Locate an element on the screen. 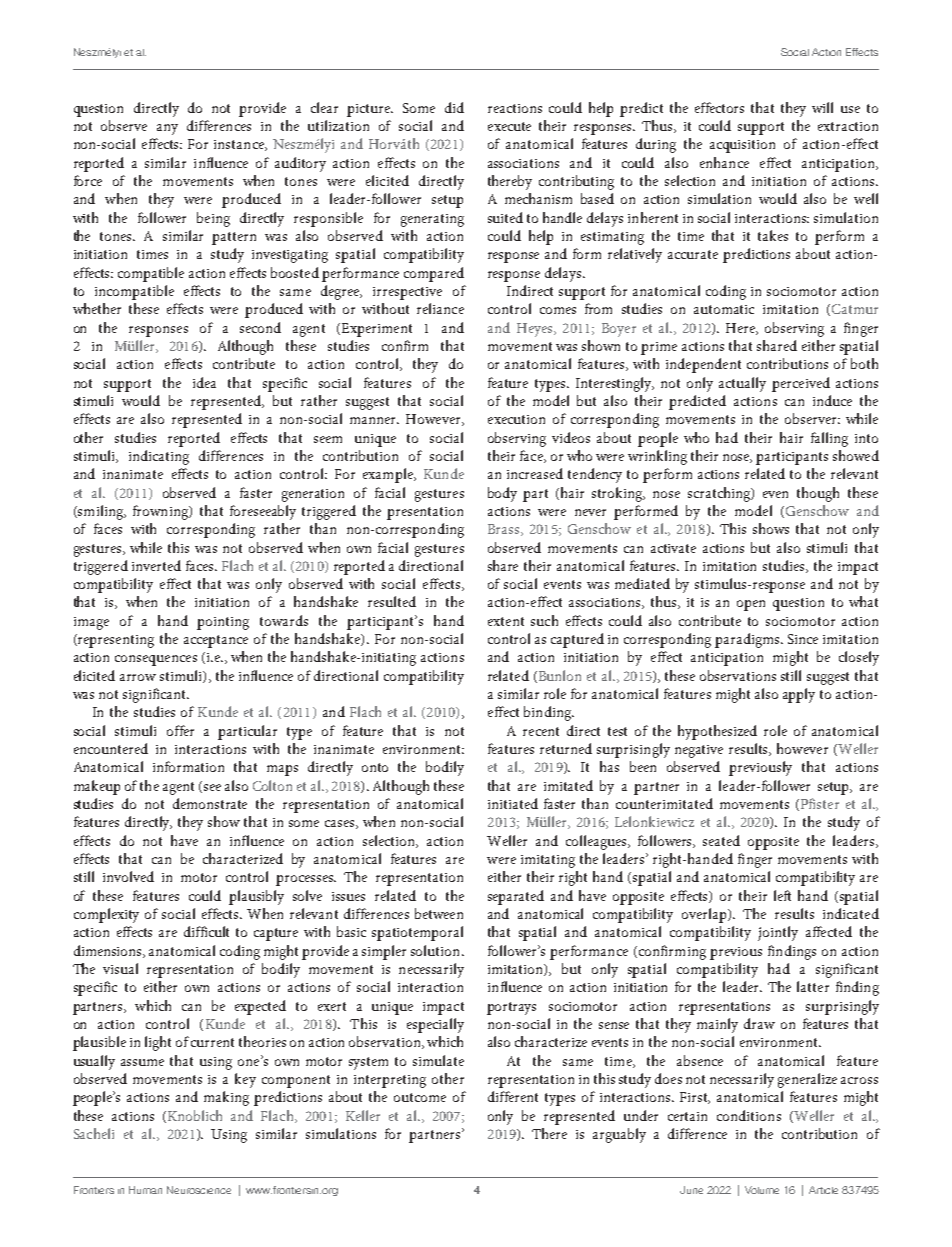  Volume is located at coordinates (762, 1190).
